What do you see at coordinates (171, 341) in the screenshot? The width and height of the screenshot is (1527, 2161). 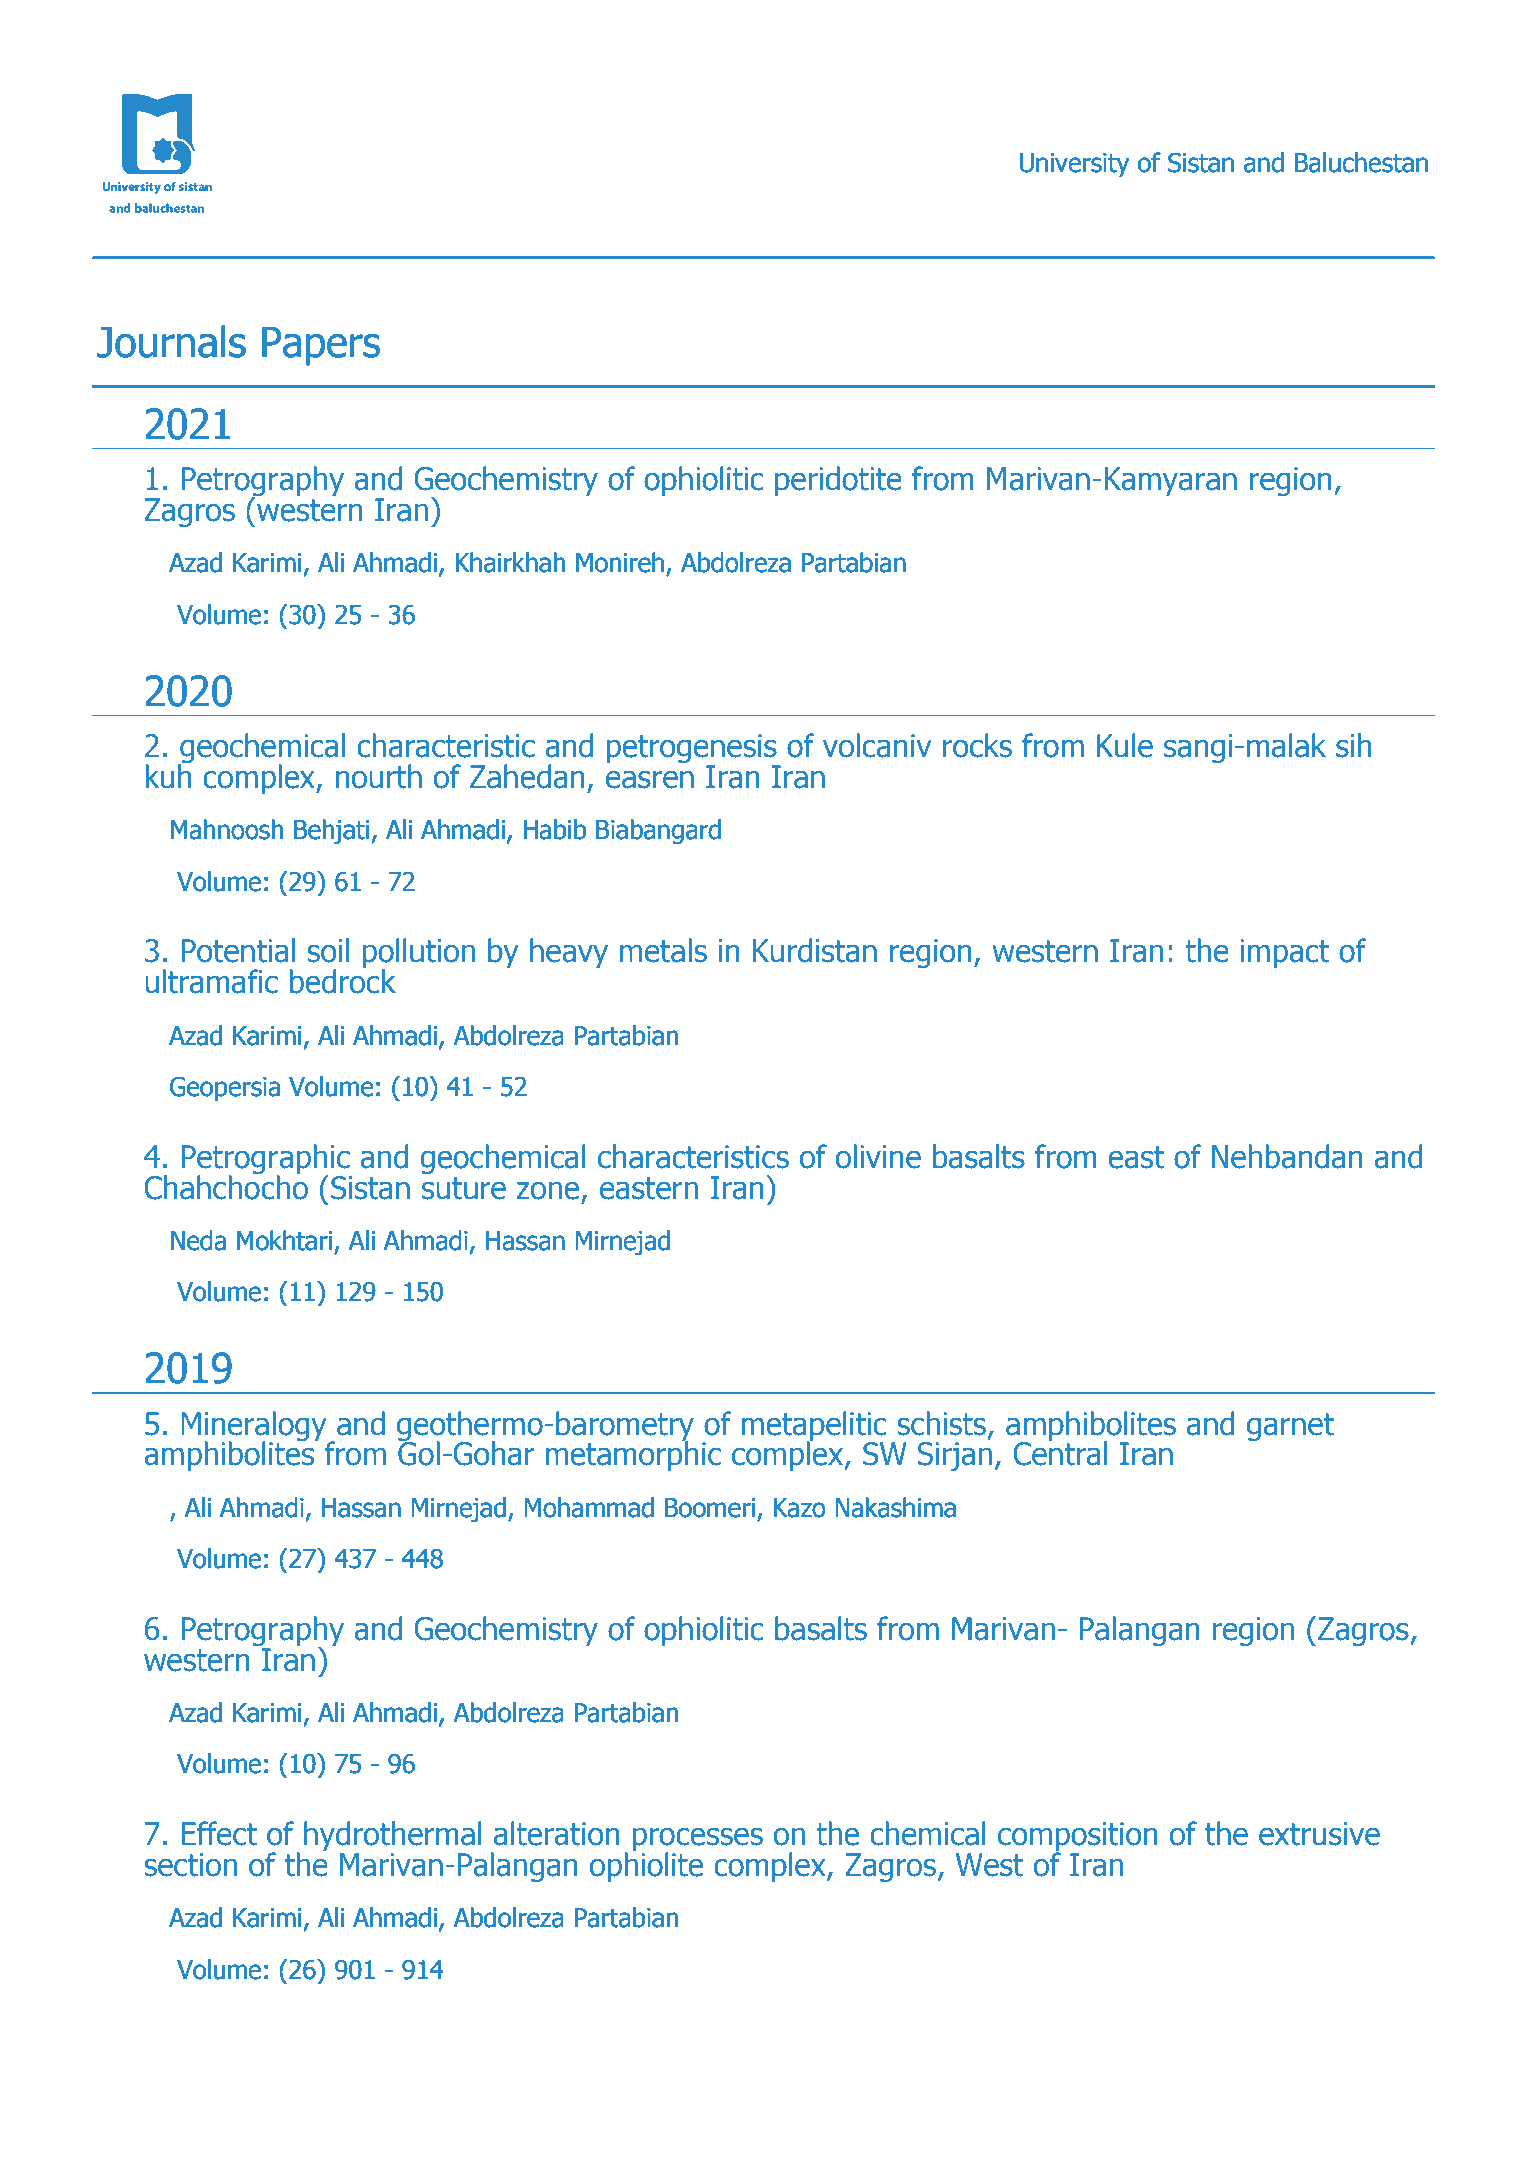 I see `Journals` at bounding box center [171, 341].
